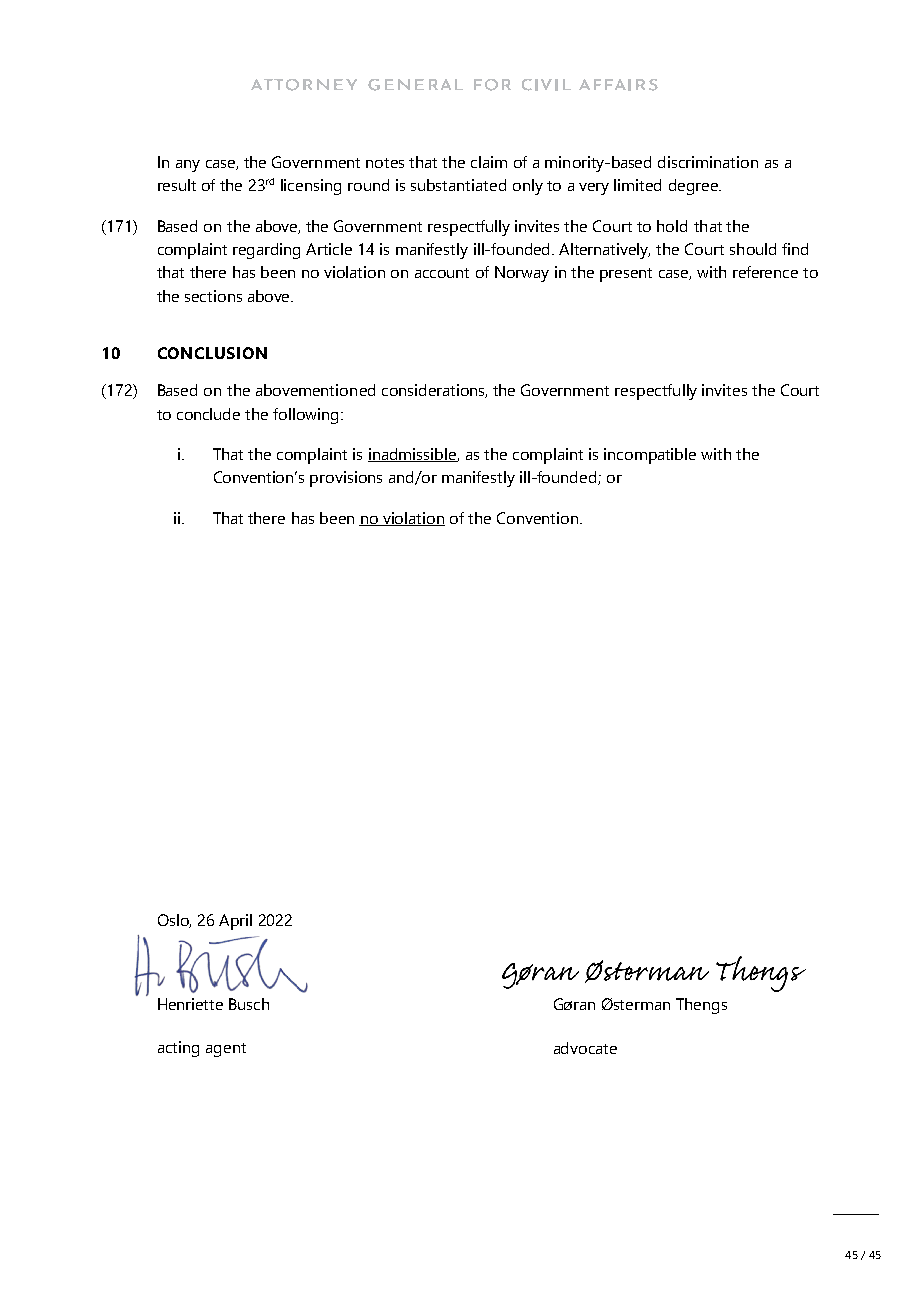 This screenshot has width=924, height=1308. I want to click on conclude, so click(208, 414).
